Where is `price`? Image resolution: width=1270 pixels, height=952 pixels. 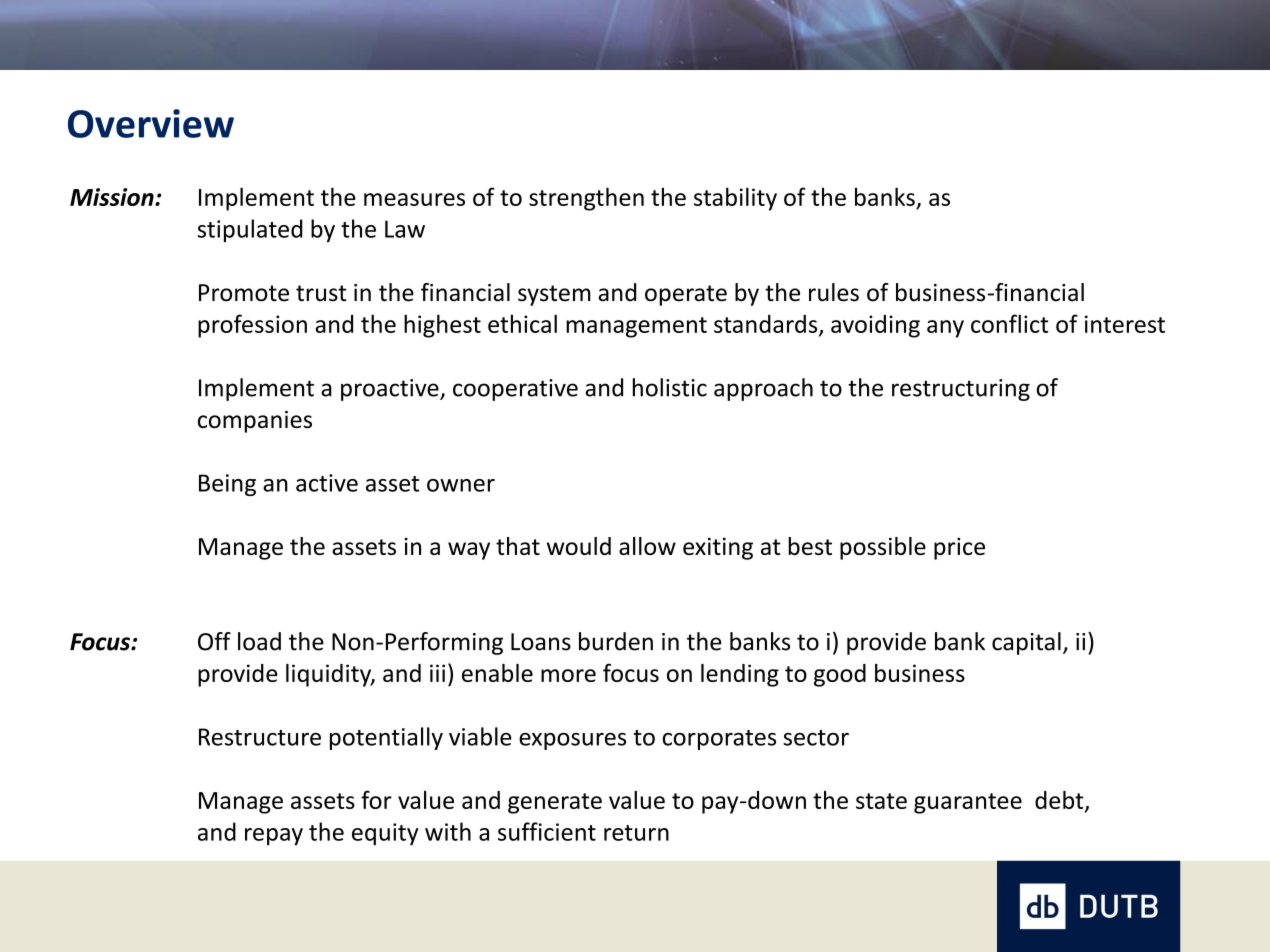
price is located at coordinates (959, 549).
